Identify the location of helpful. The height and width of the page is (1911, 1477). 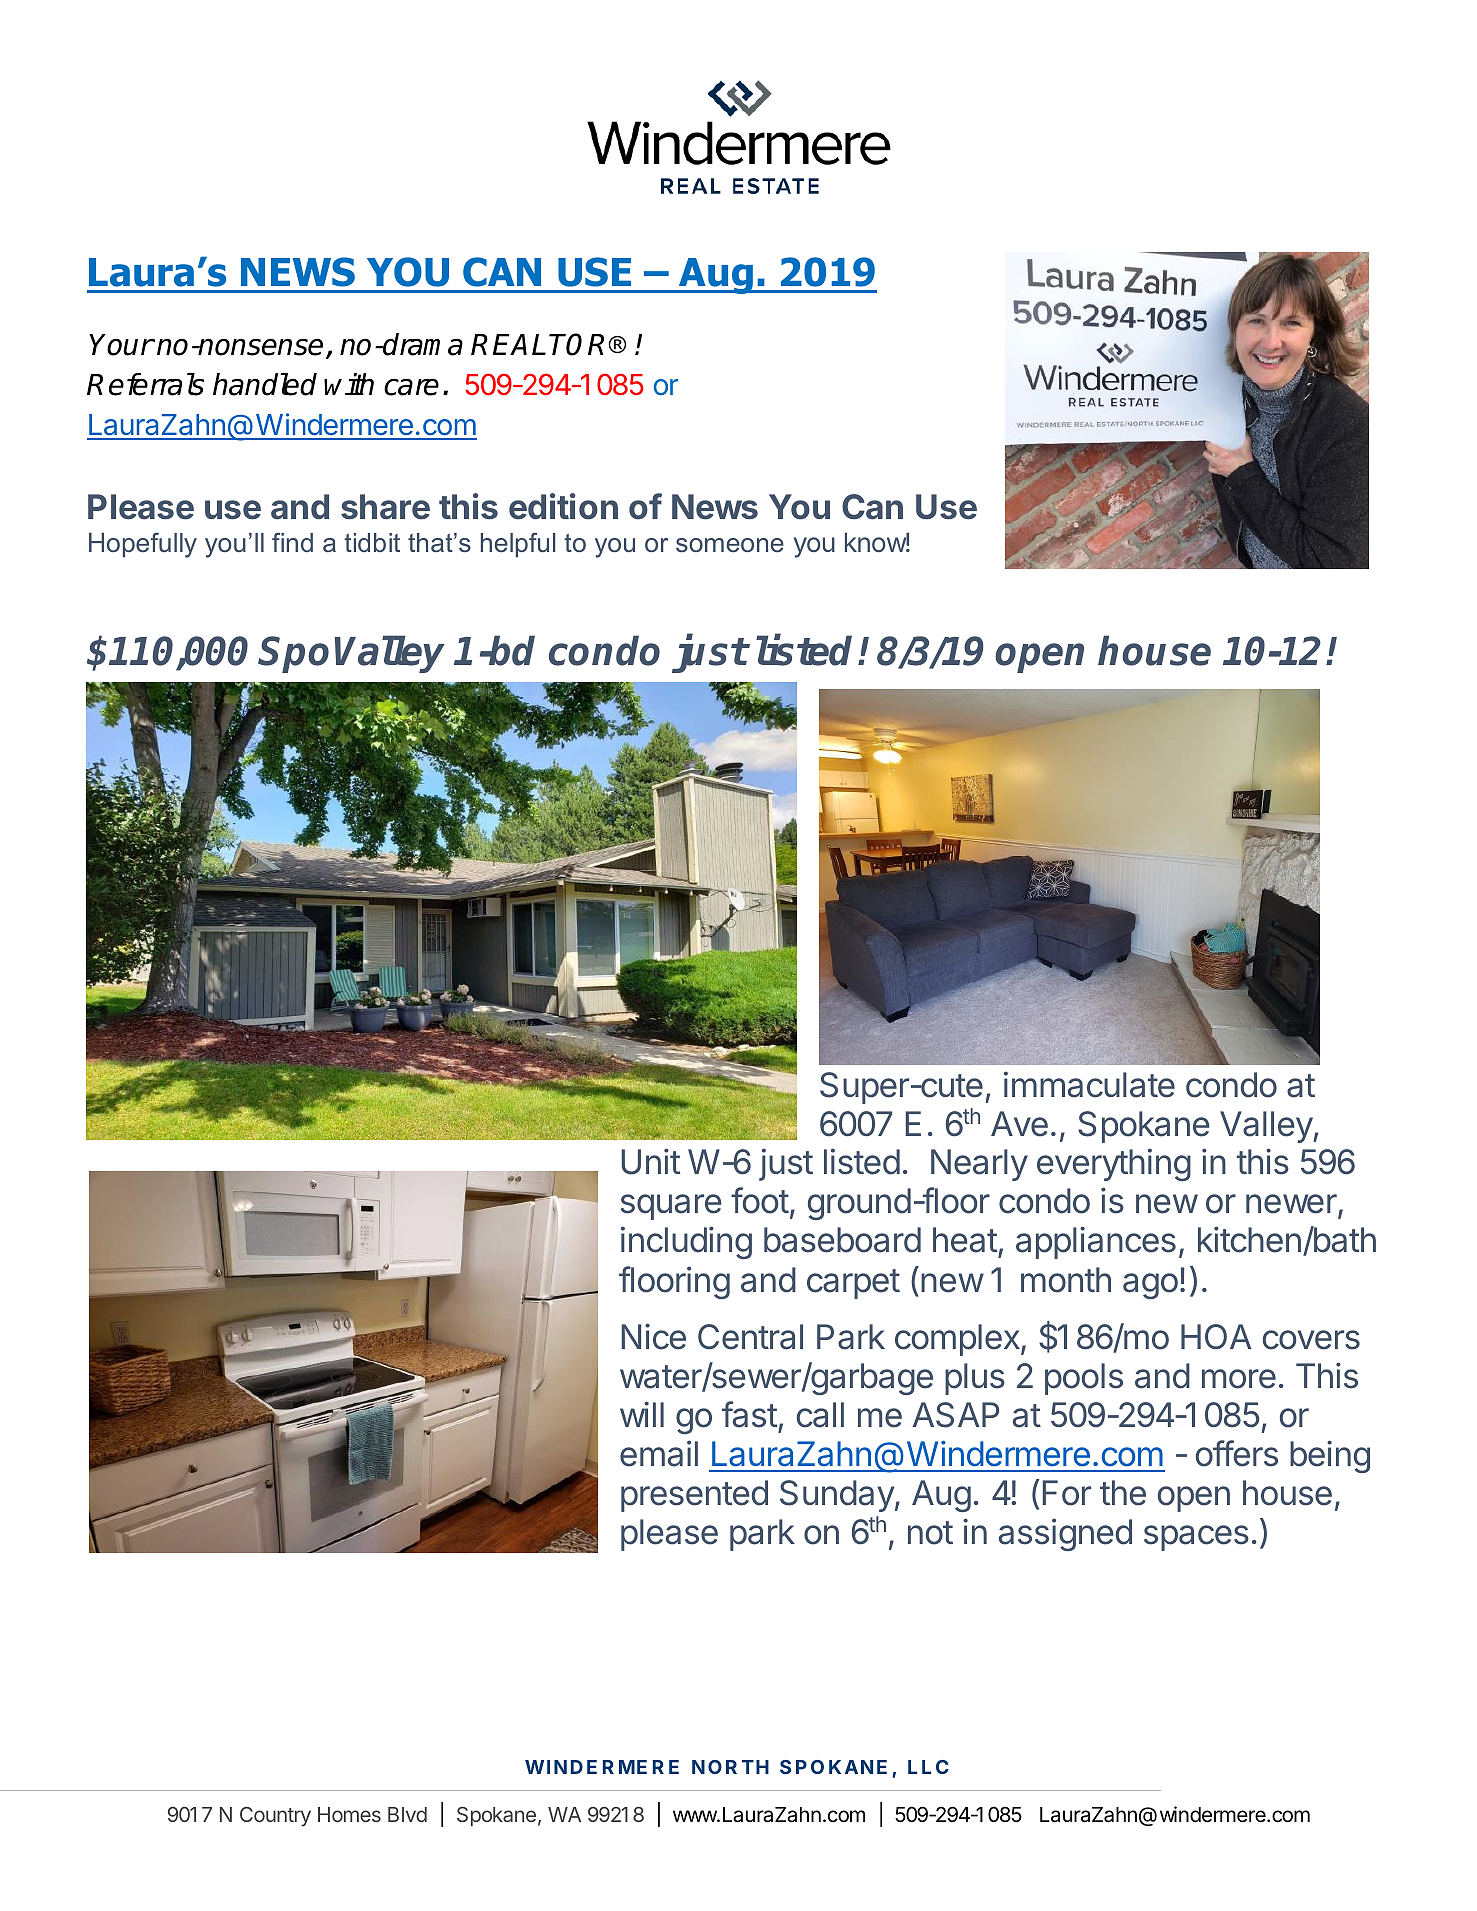
(518, 545).
